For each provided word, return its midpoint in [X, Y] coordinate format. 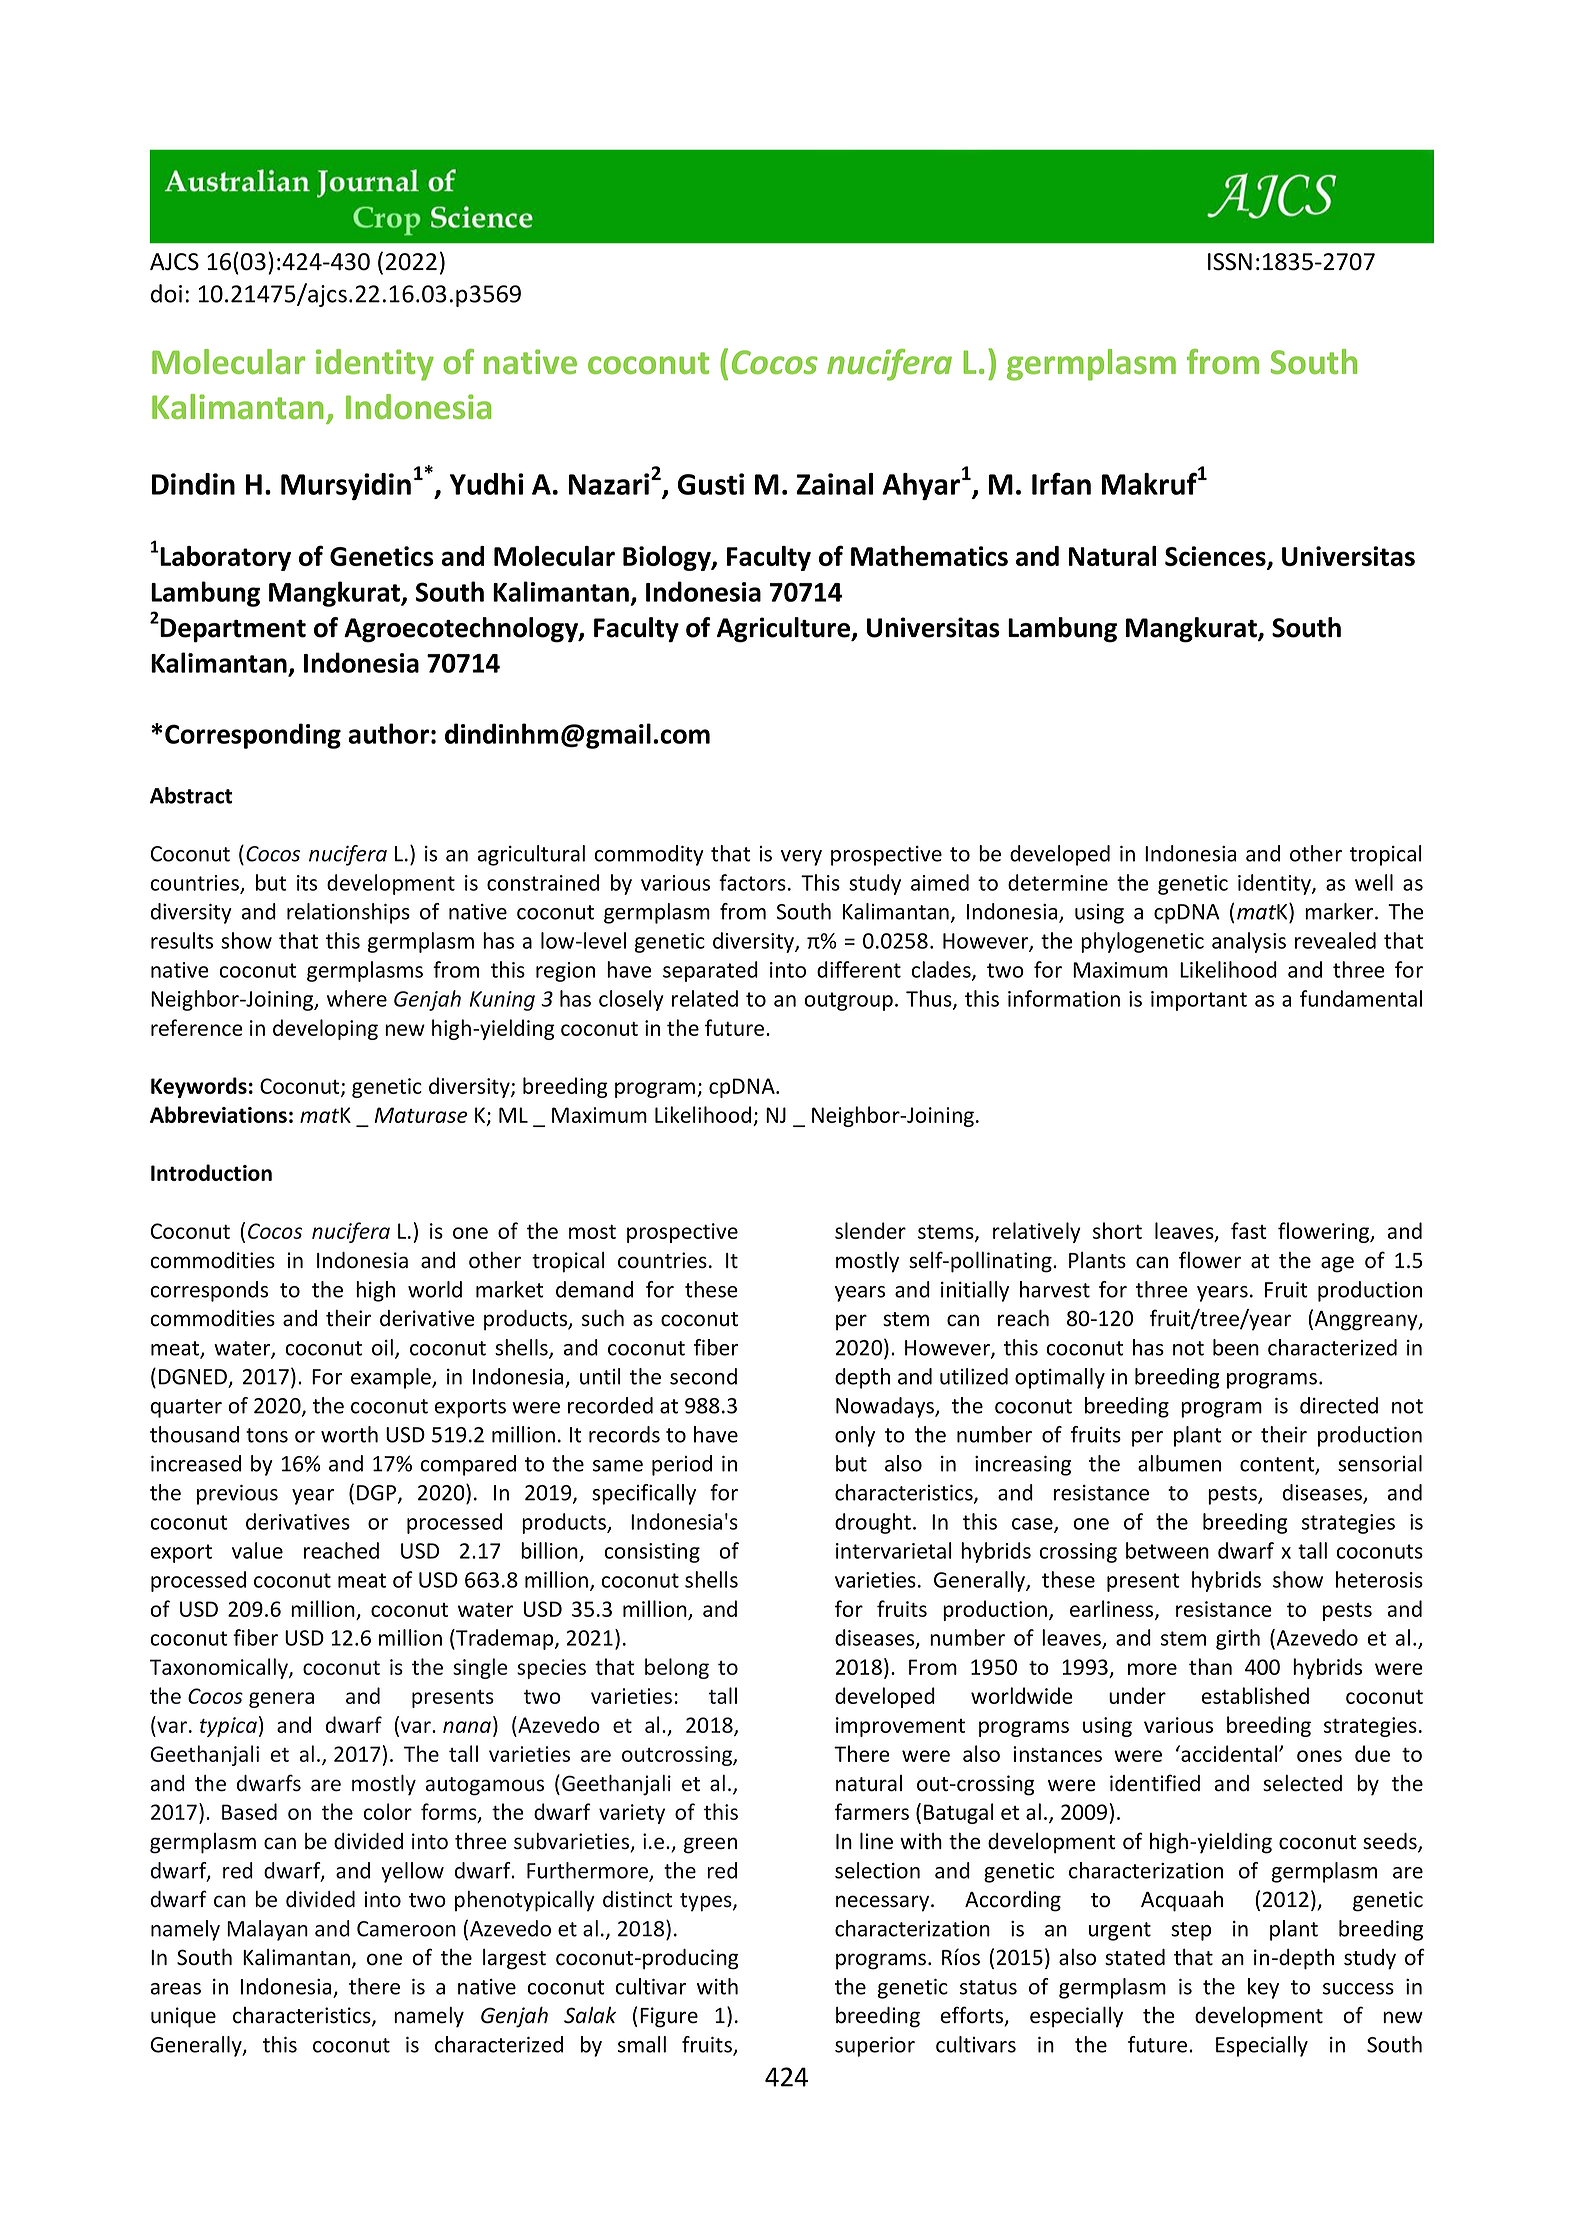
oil [382, 1347]
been [1236, 1347]
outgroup [848, 1001]
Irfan [1061, 483]
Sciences [1216, 557]
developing [325, 1029]
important [1199, 1001]
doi [166, 293]
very [801, 858]
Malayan [267, 1930]
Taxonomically [220, 1668]
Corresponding [253, 736]
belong [677, 1668]
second [703, 1376]
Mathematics [929, 556]
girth [1238, 1639]
